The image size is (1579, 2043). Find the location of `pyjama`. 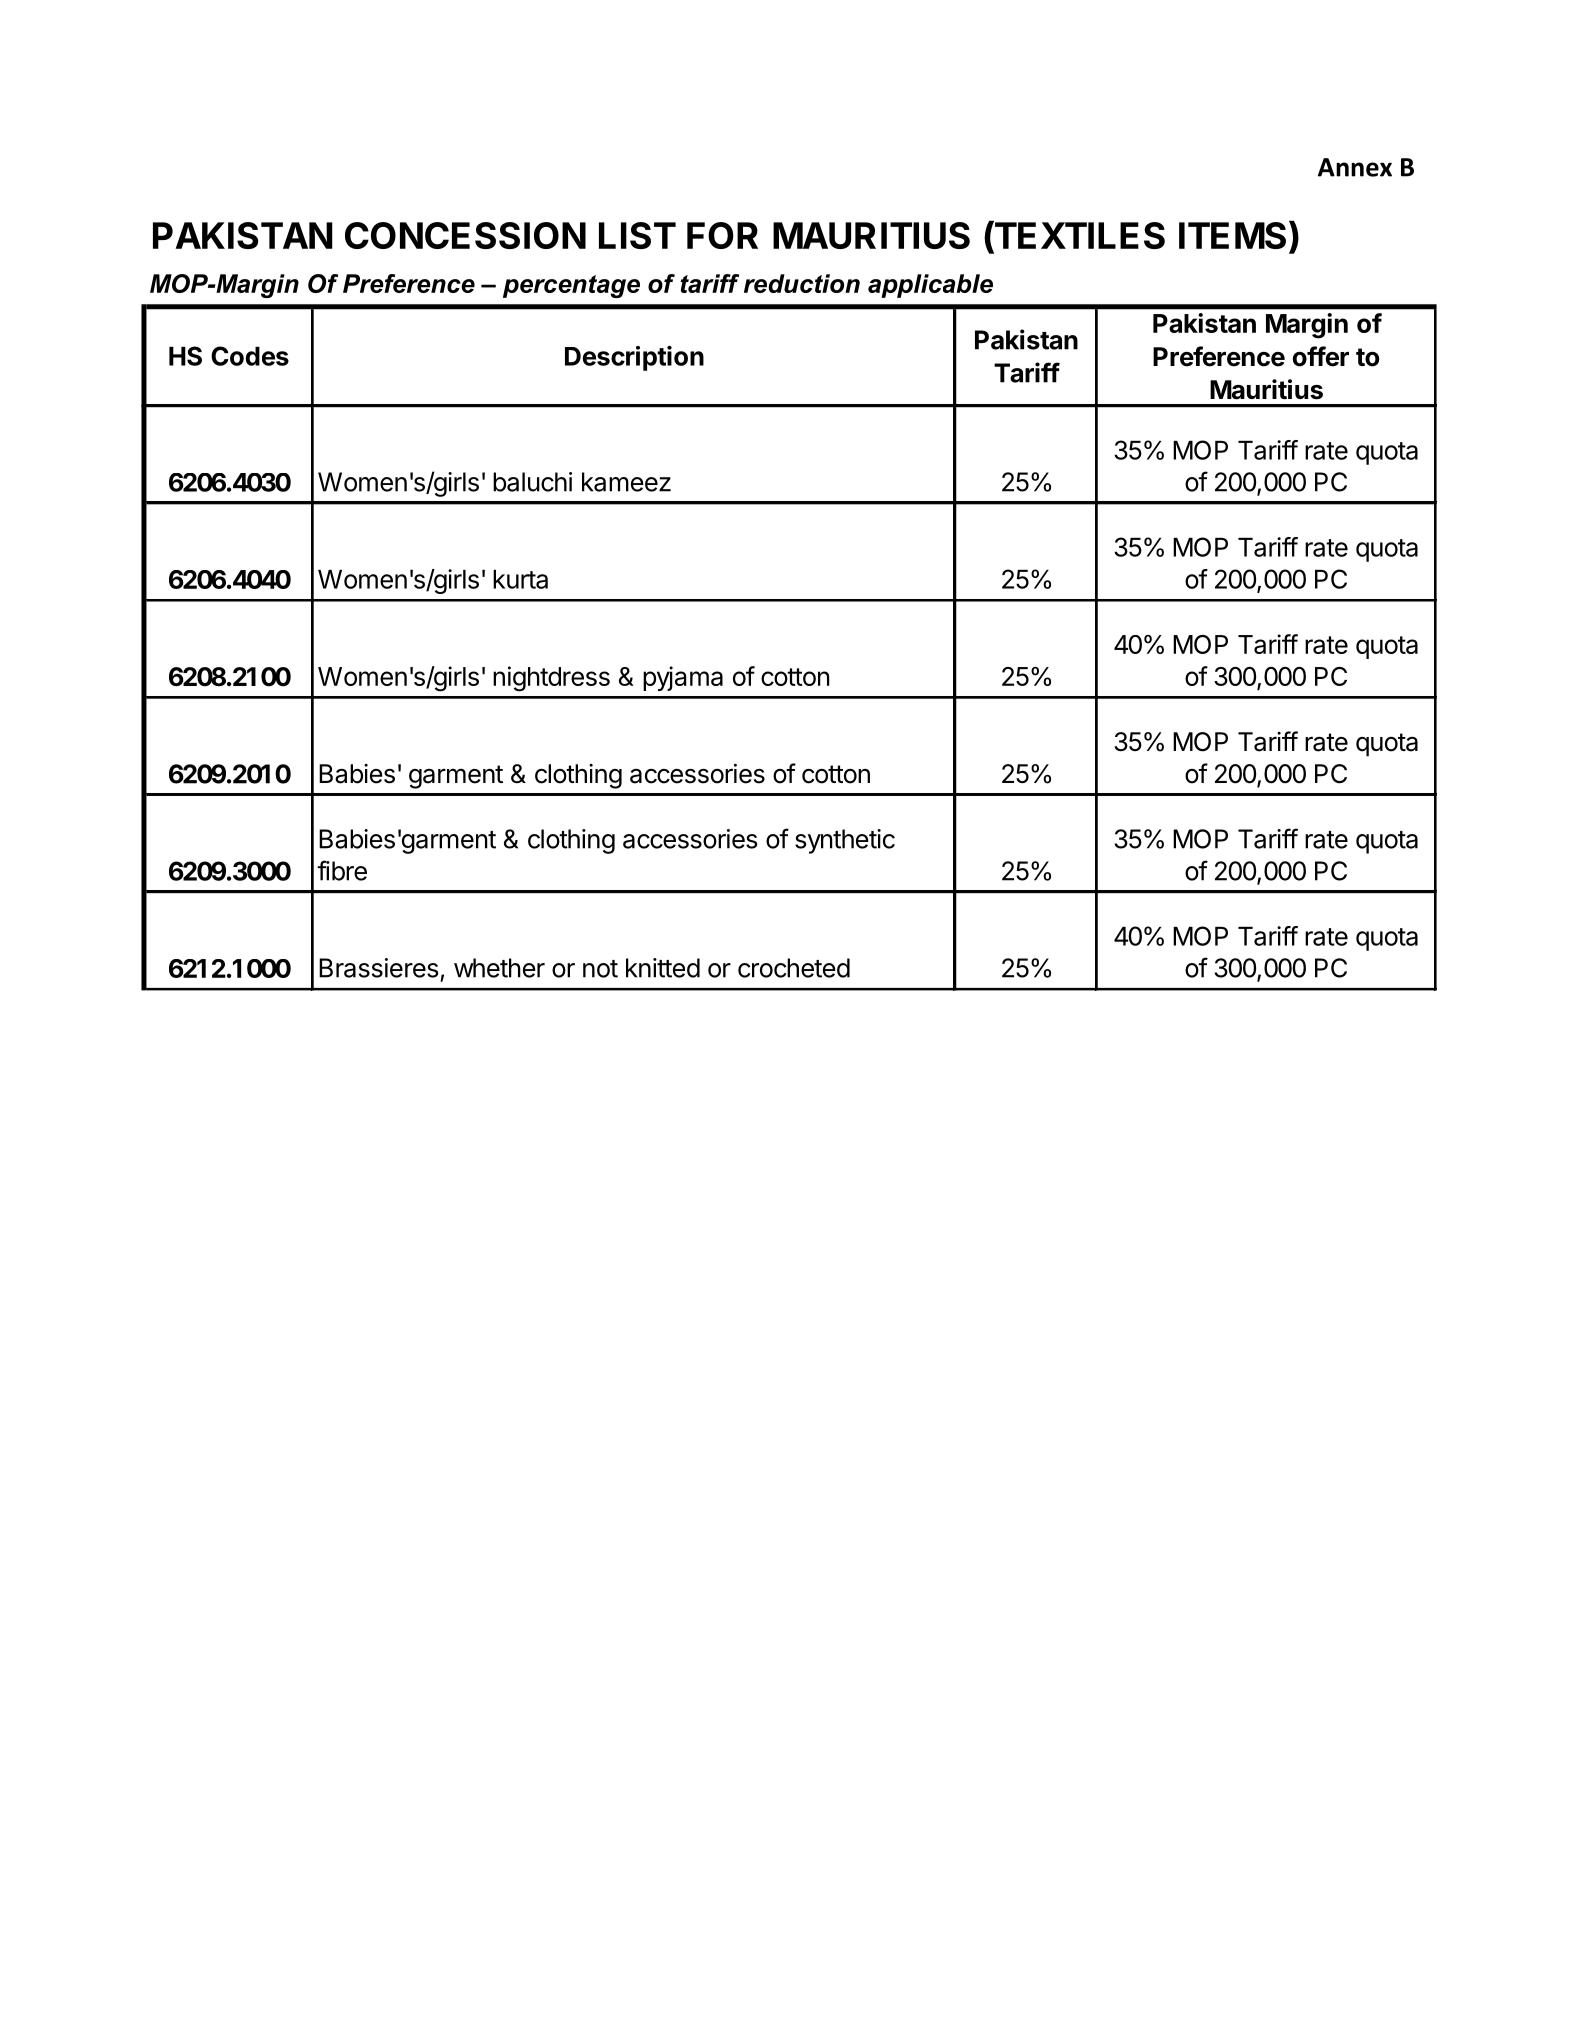

pyjama is located at coordinates (683, 678).
